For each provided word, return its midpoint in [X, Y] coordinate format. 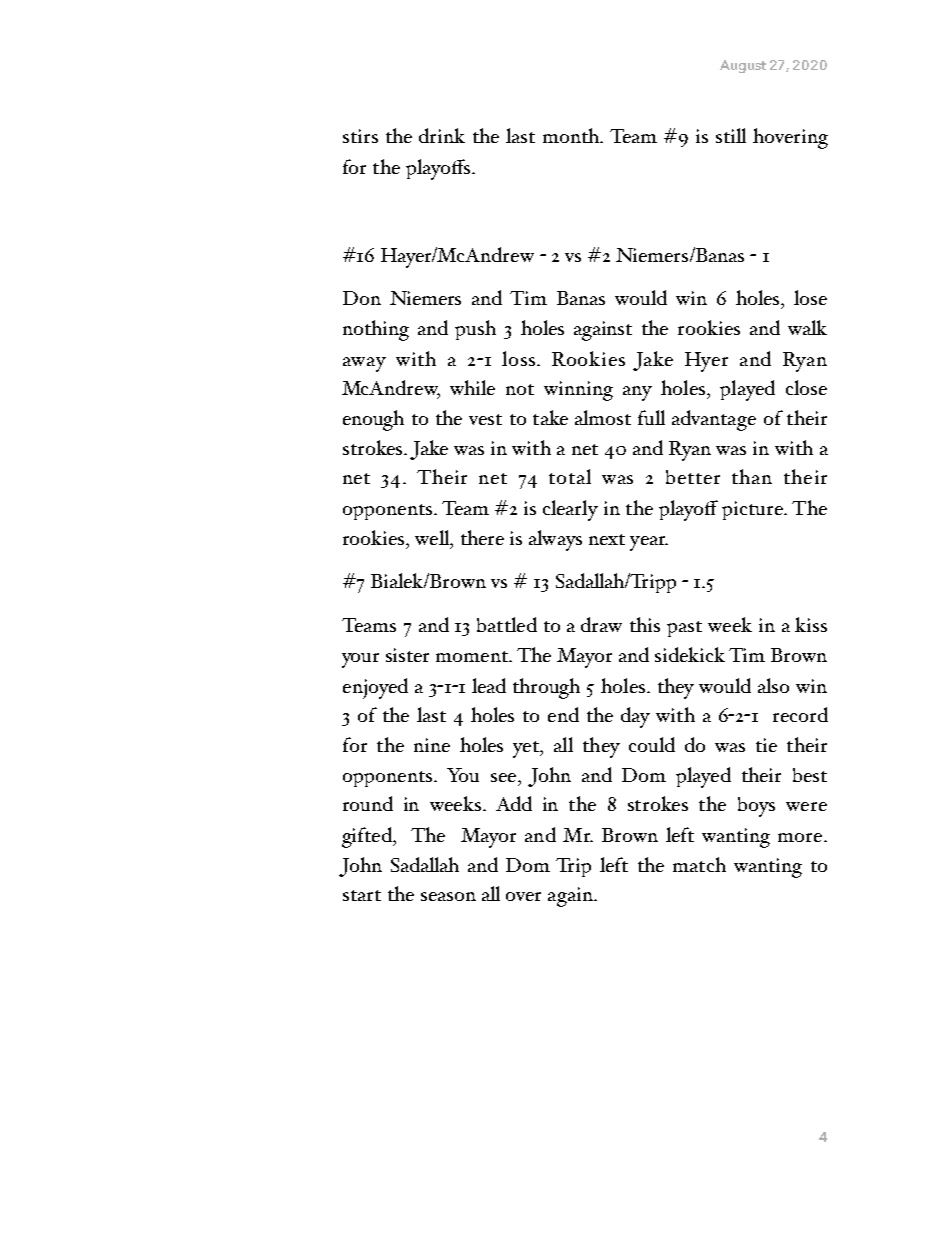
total [570, 476]
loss [520, 358]
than [752, 476]
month [572, 135]
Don [362, 298]
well [433, 539]
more [800, 837]
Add [514, 803]
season [448, 896]
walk [807, 327]
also [773, 685]
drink [442, 135]
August [743, 66]
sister [407, 655]
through [546, 688]
